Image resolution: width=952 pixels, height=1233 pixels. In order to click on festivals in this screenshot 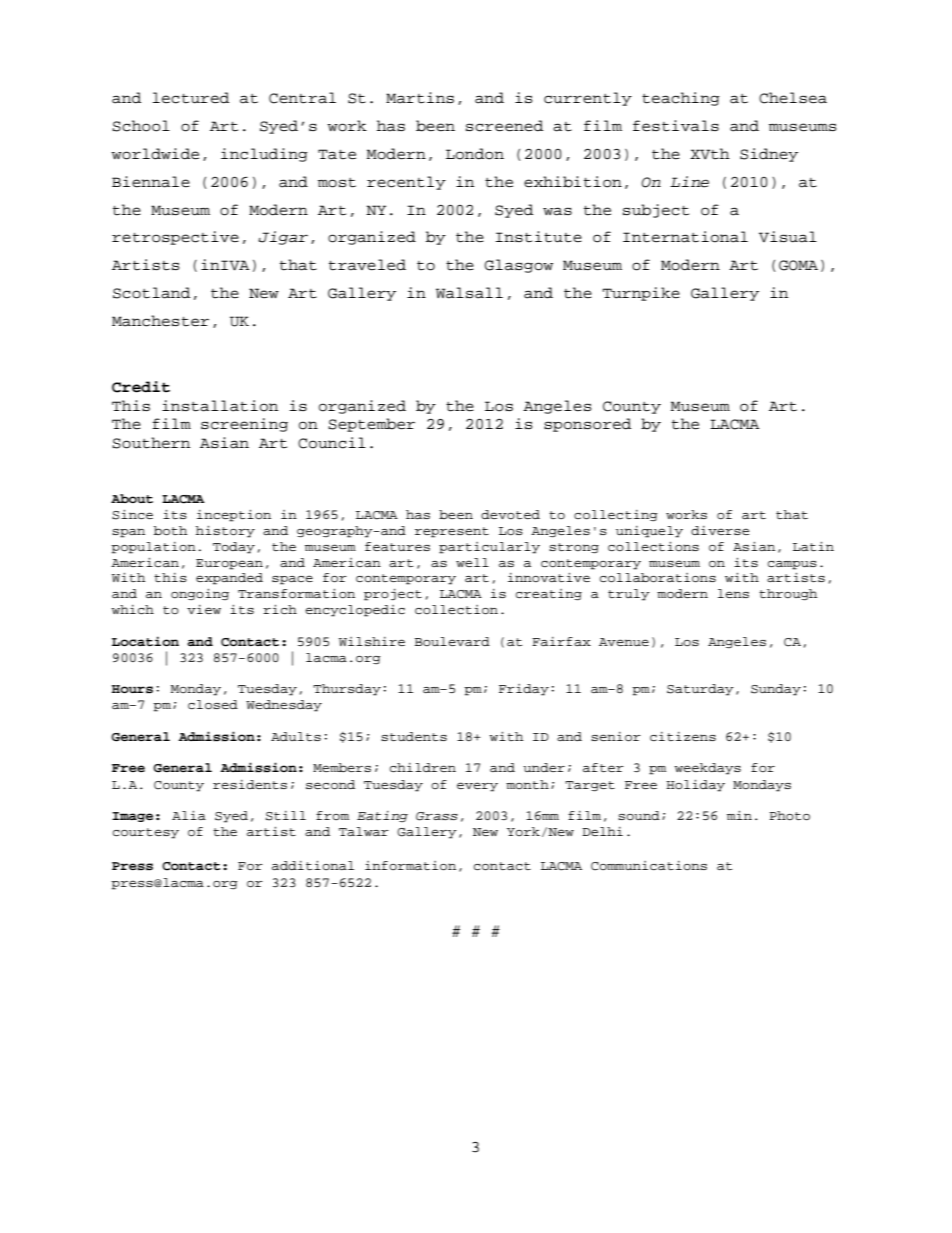, I will do `click(676, 126)`.
